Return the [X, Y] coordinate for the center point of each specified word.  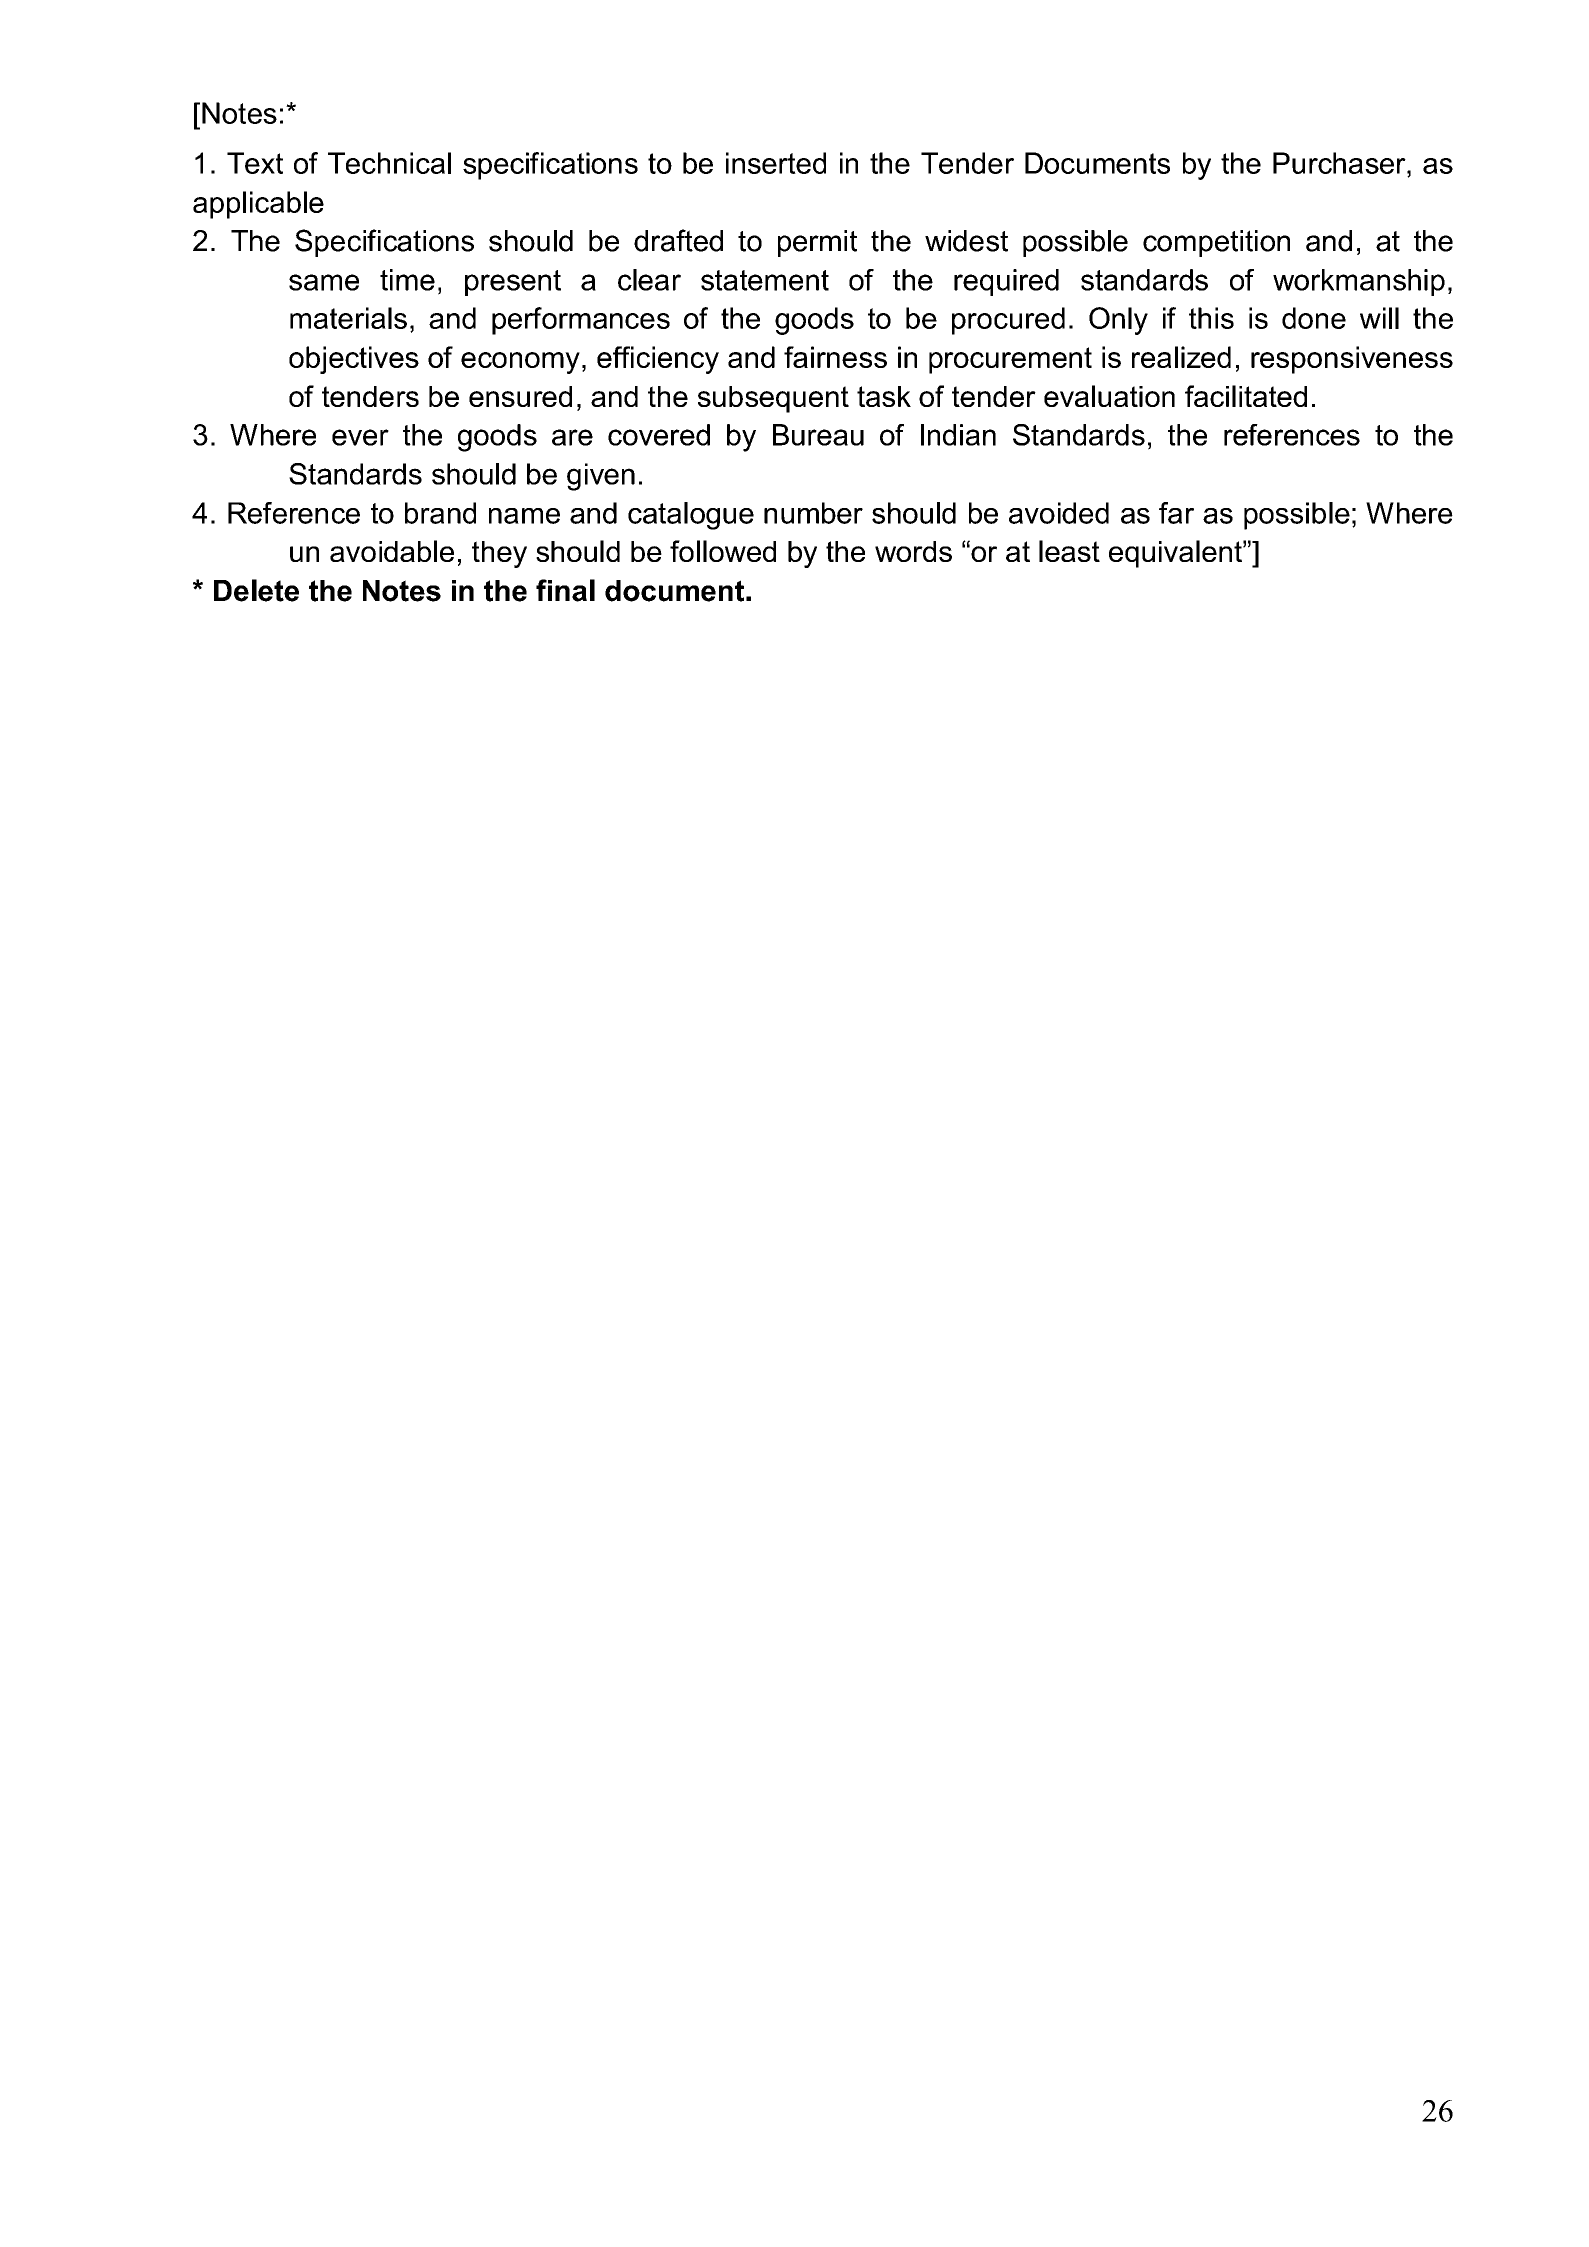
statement [765, 280]
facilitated [1246, 396]
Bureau [818, 435]
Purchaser [1340, 163]
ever [360, 437]
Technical [389, 163]
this [1211, 318]
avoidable [392, 551]
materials [348, 318]
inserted [776, 163]
